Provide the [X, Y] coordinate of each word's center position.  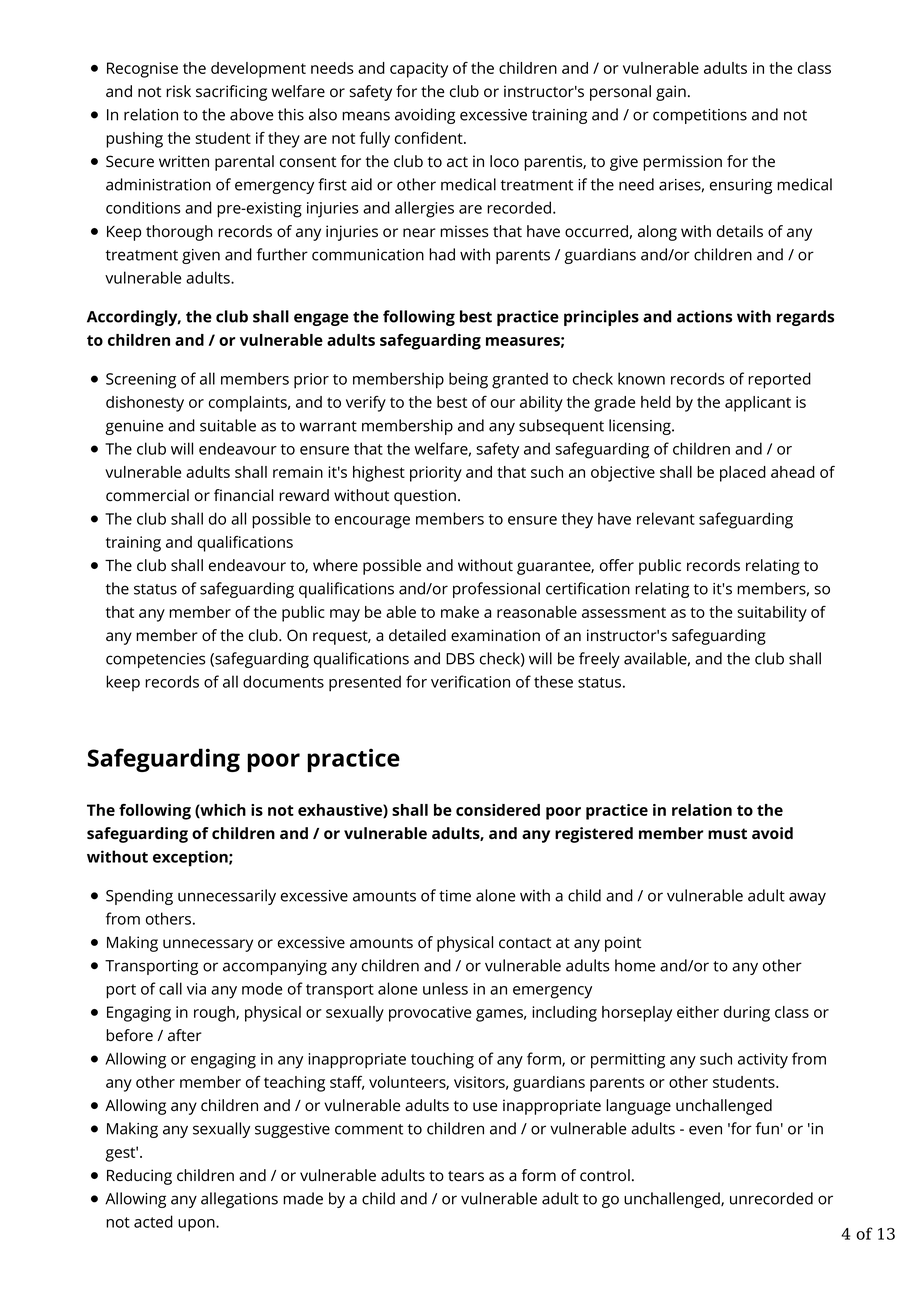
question [425, 497]
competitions [700, 116]
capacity [419, 70]
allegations [239, 1200]
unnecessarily [227, 897]
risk [178, 91]
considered [498, 810]
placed [743, 474]
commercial [147, 495]
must [727, 833]
